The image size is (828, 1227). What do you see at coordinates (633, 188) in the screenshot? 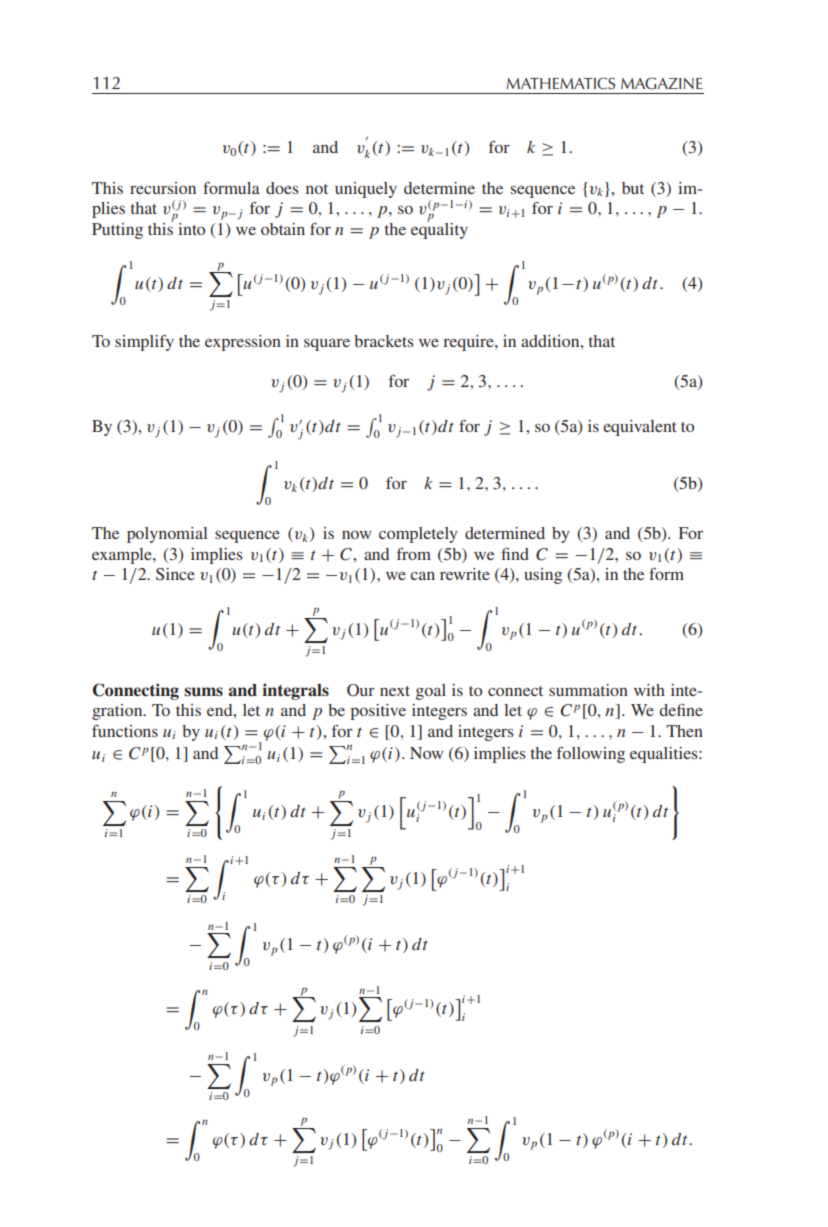
I see `but` at bounding box center [633, 188].
